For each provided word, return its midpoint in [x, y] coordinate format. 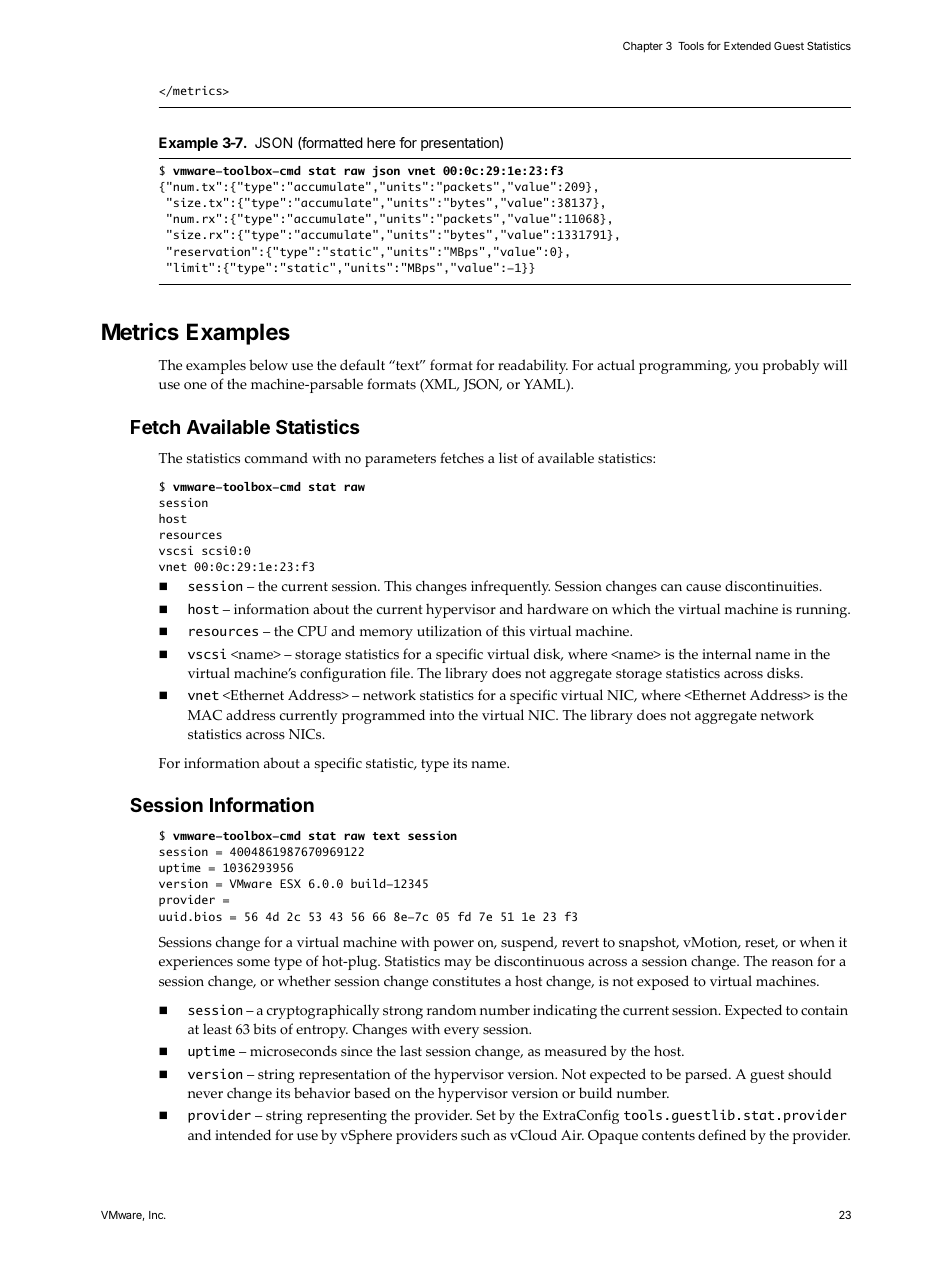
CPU [312, 631]
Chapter [643, 47]
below [268, 365]
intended [243, 1134]
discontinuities [773, 586]
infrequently [510, 587]
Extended [747, 46]
